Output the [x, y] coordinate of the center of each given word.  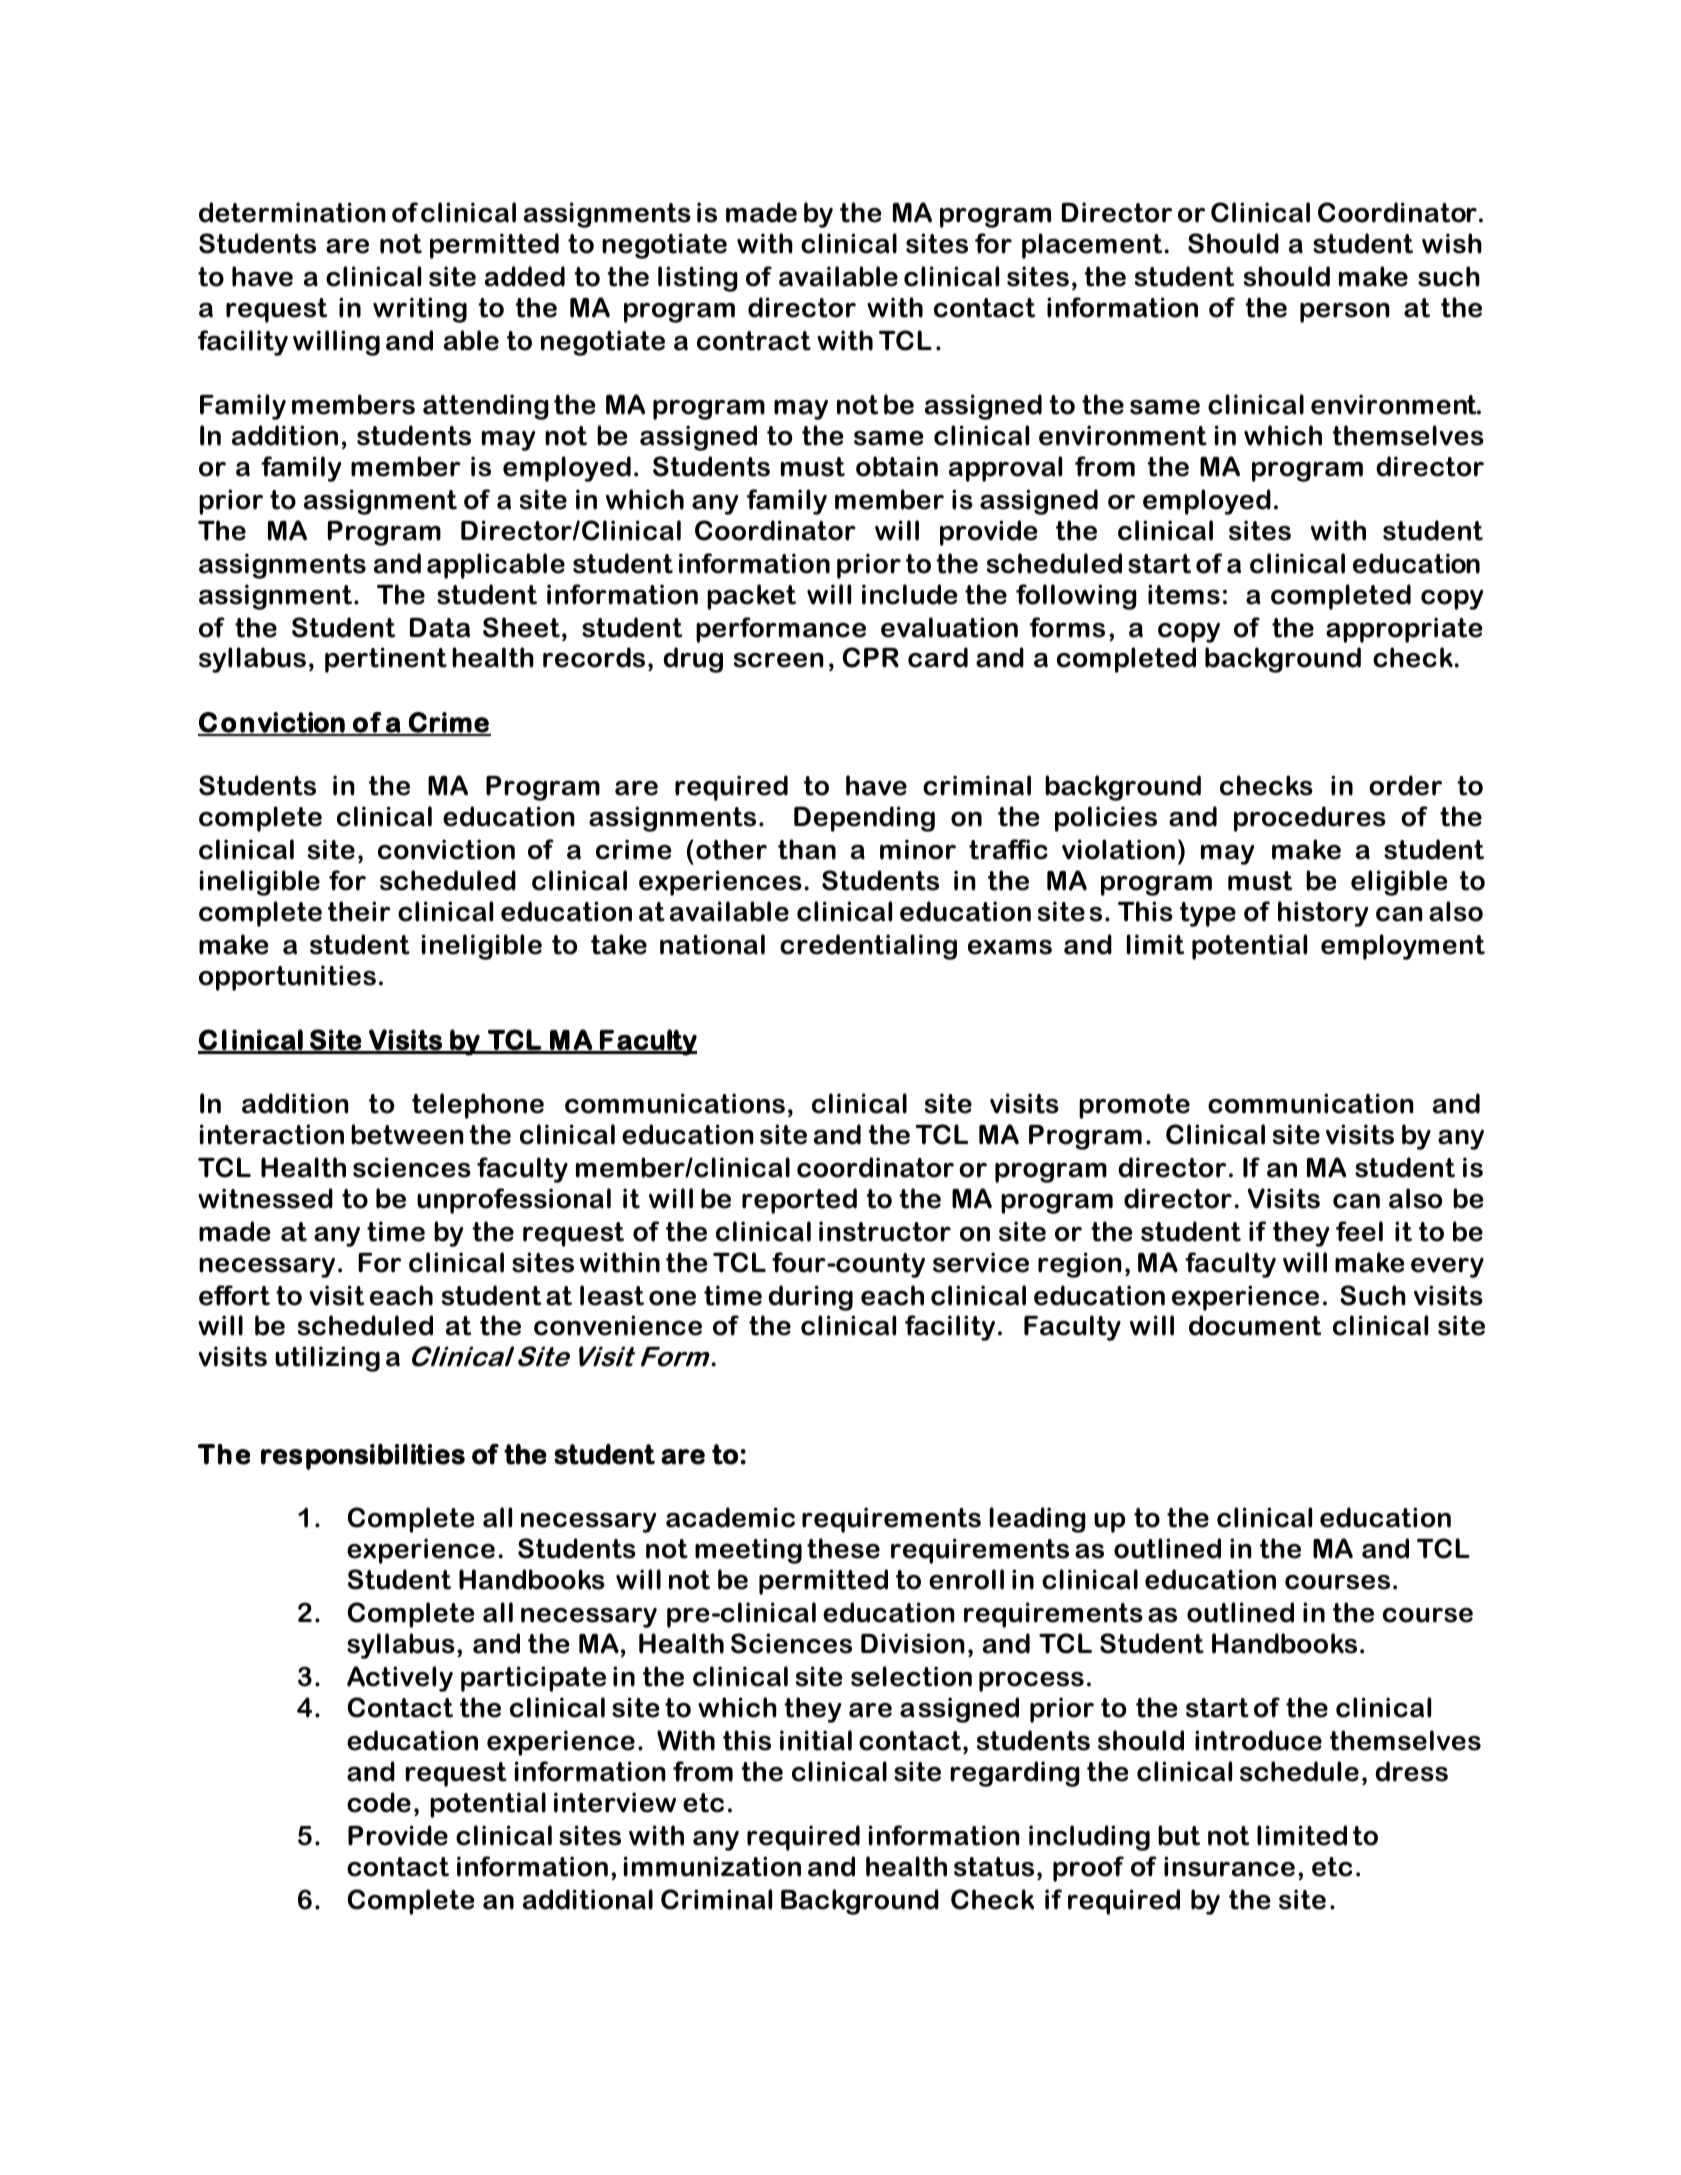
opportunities [287, 978]
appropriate [1404, 630]
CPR [871, 657]
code [379, 1802]
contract [754, 341]
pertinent [386, 660]
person [1345, 313]
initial [816, 1740]
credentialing [868, 947]
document [1255, 1325]
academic [730, 1517]
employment [1403, 947]
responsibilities [363, 1457]
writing [420, 310]
